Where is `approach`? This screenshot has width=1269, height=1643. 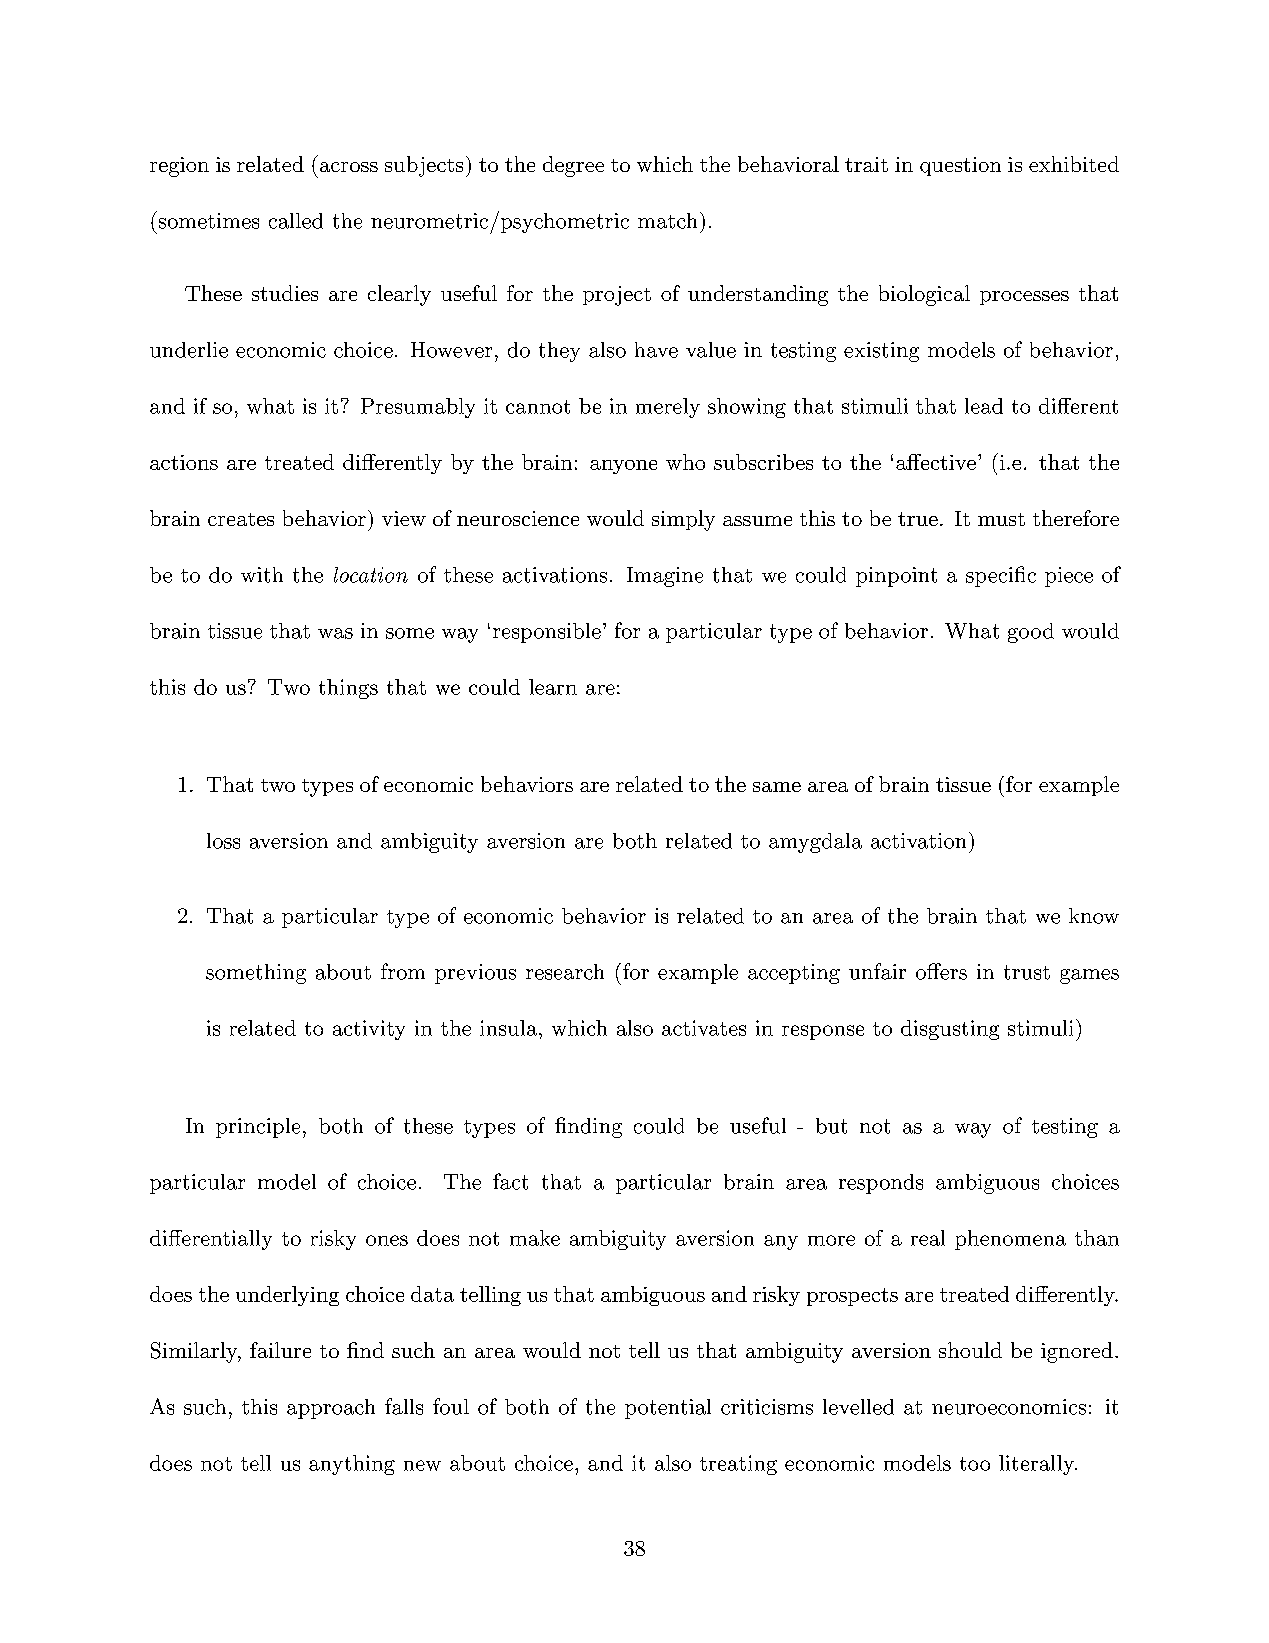
approach is located at coordinates (331, 1409).
